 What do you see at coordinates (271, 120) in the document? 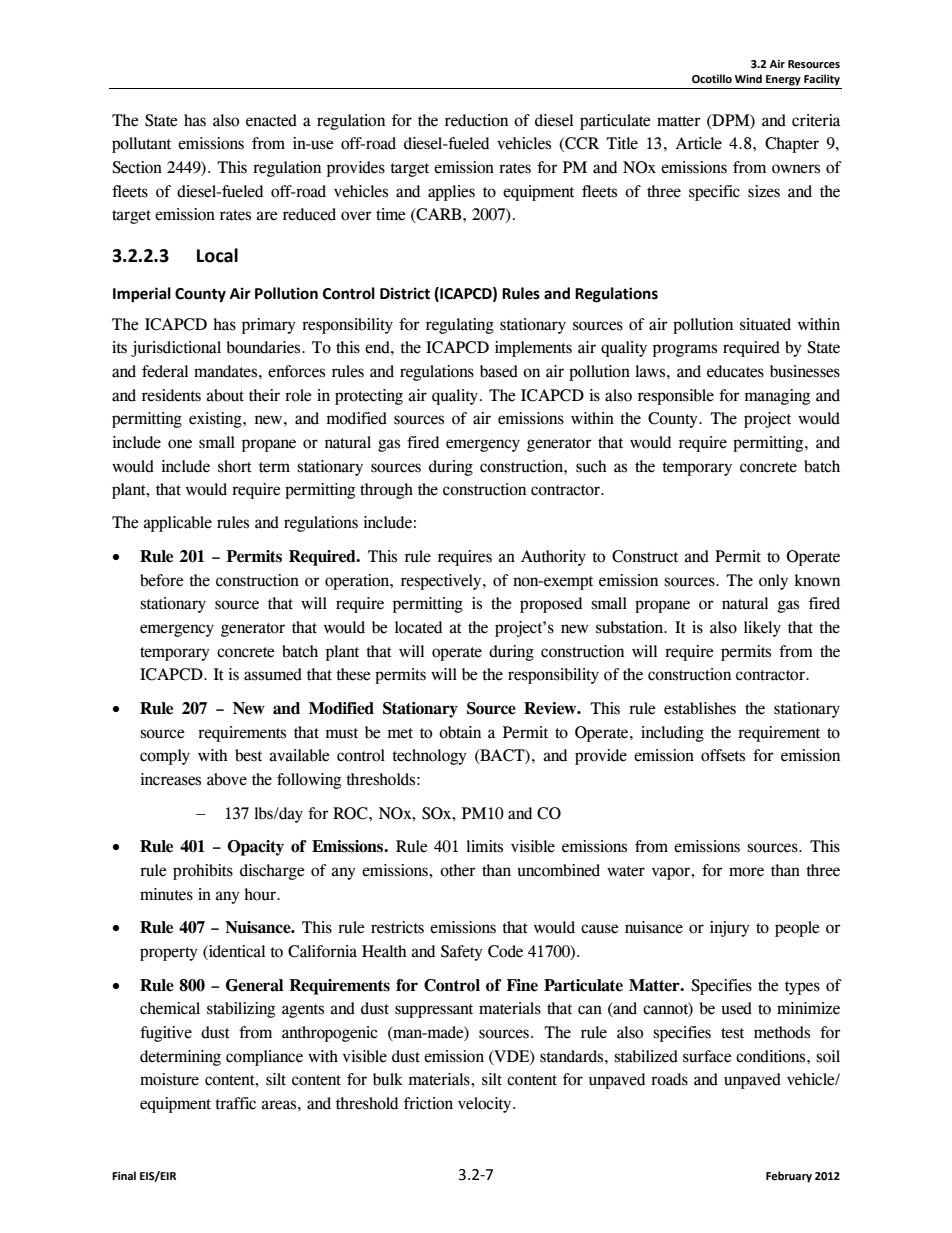
I see `enacted` at bounding box center [271, 120].
